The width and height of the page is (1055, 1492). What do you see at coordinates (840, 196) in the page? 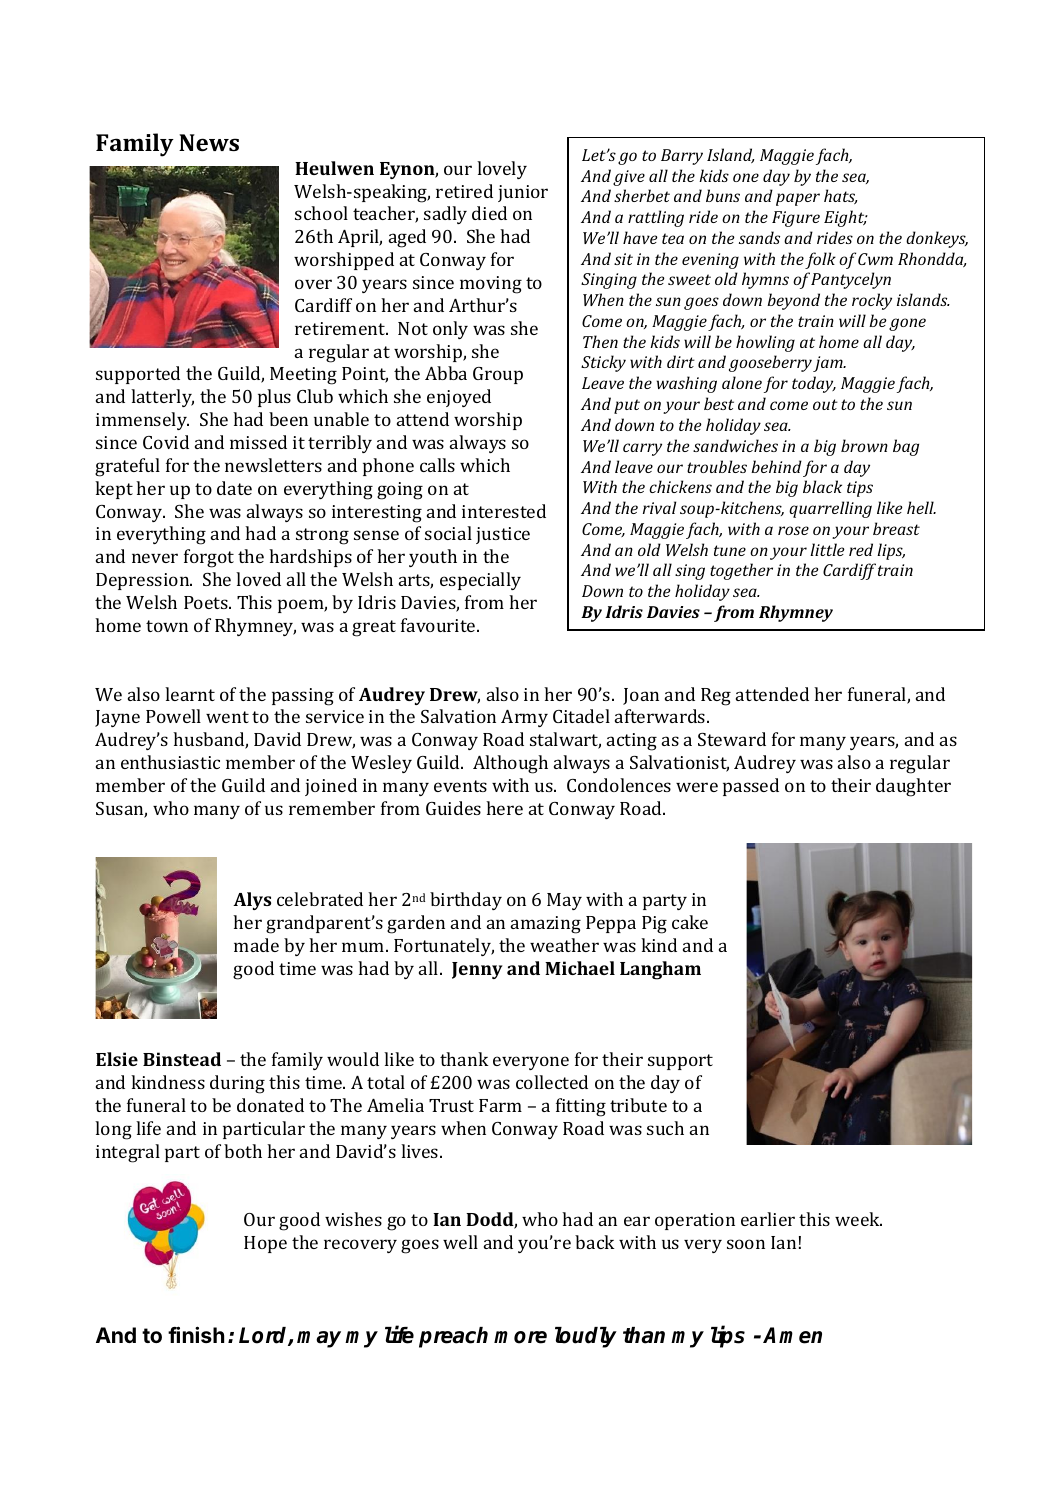
I see `hats` at bounding box center [840, 196].
